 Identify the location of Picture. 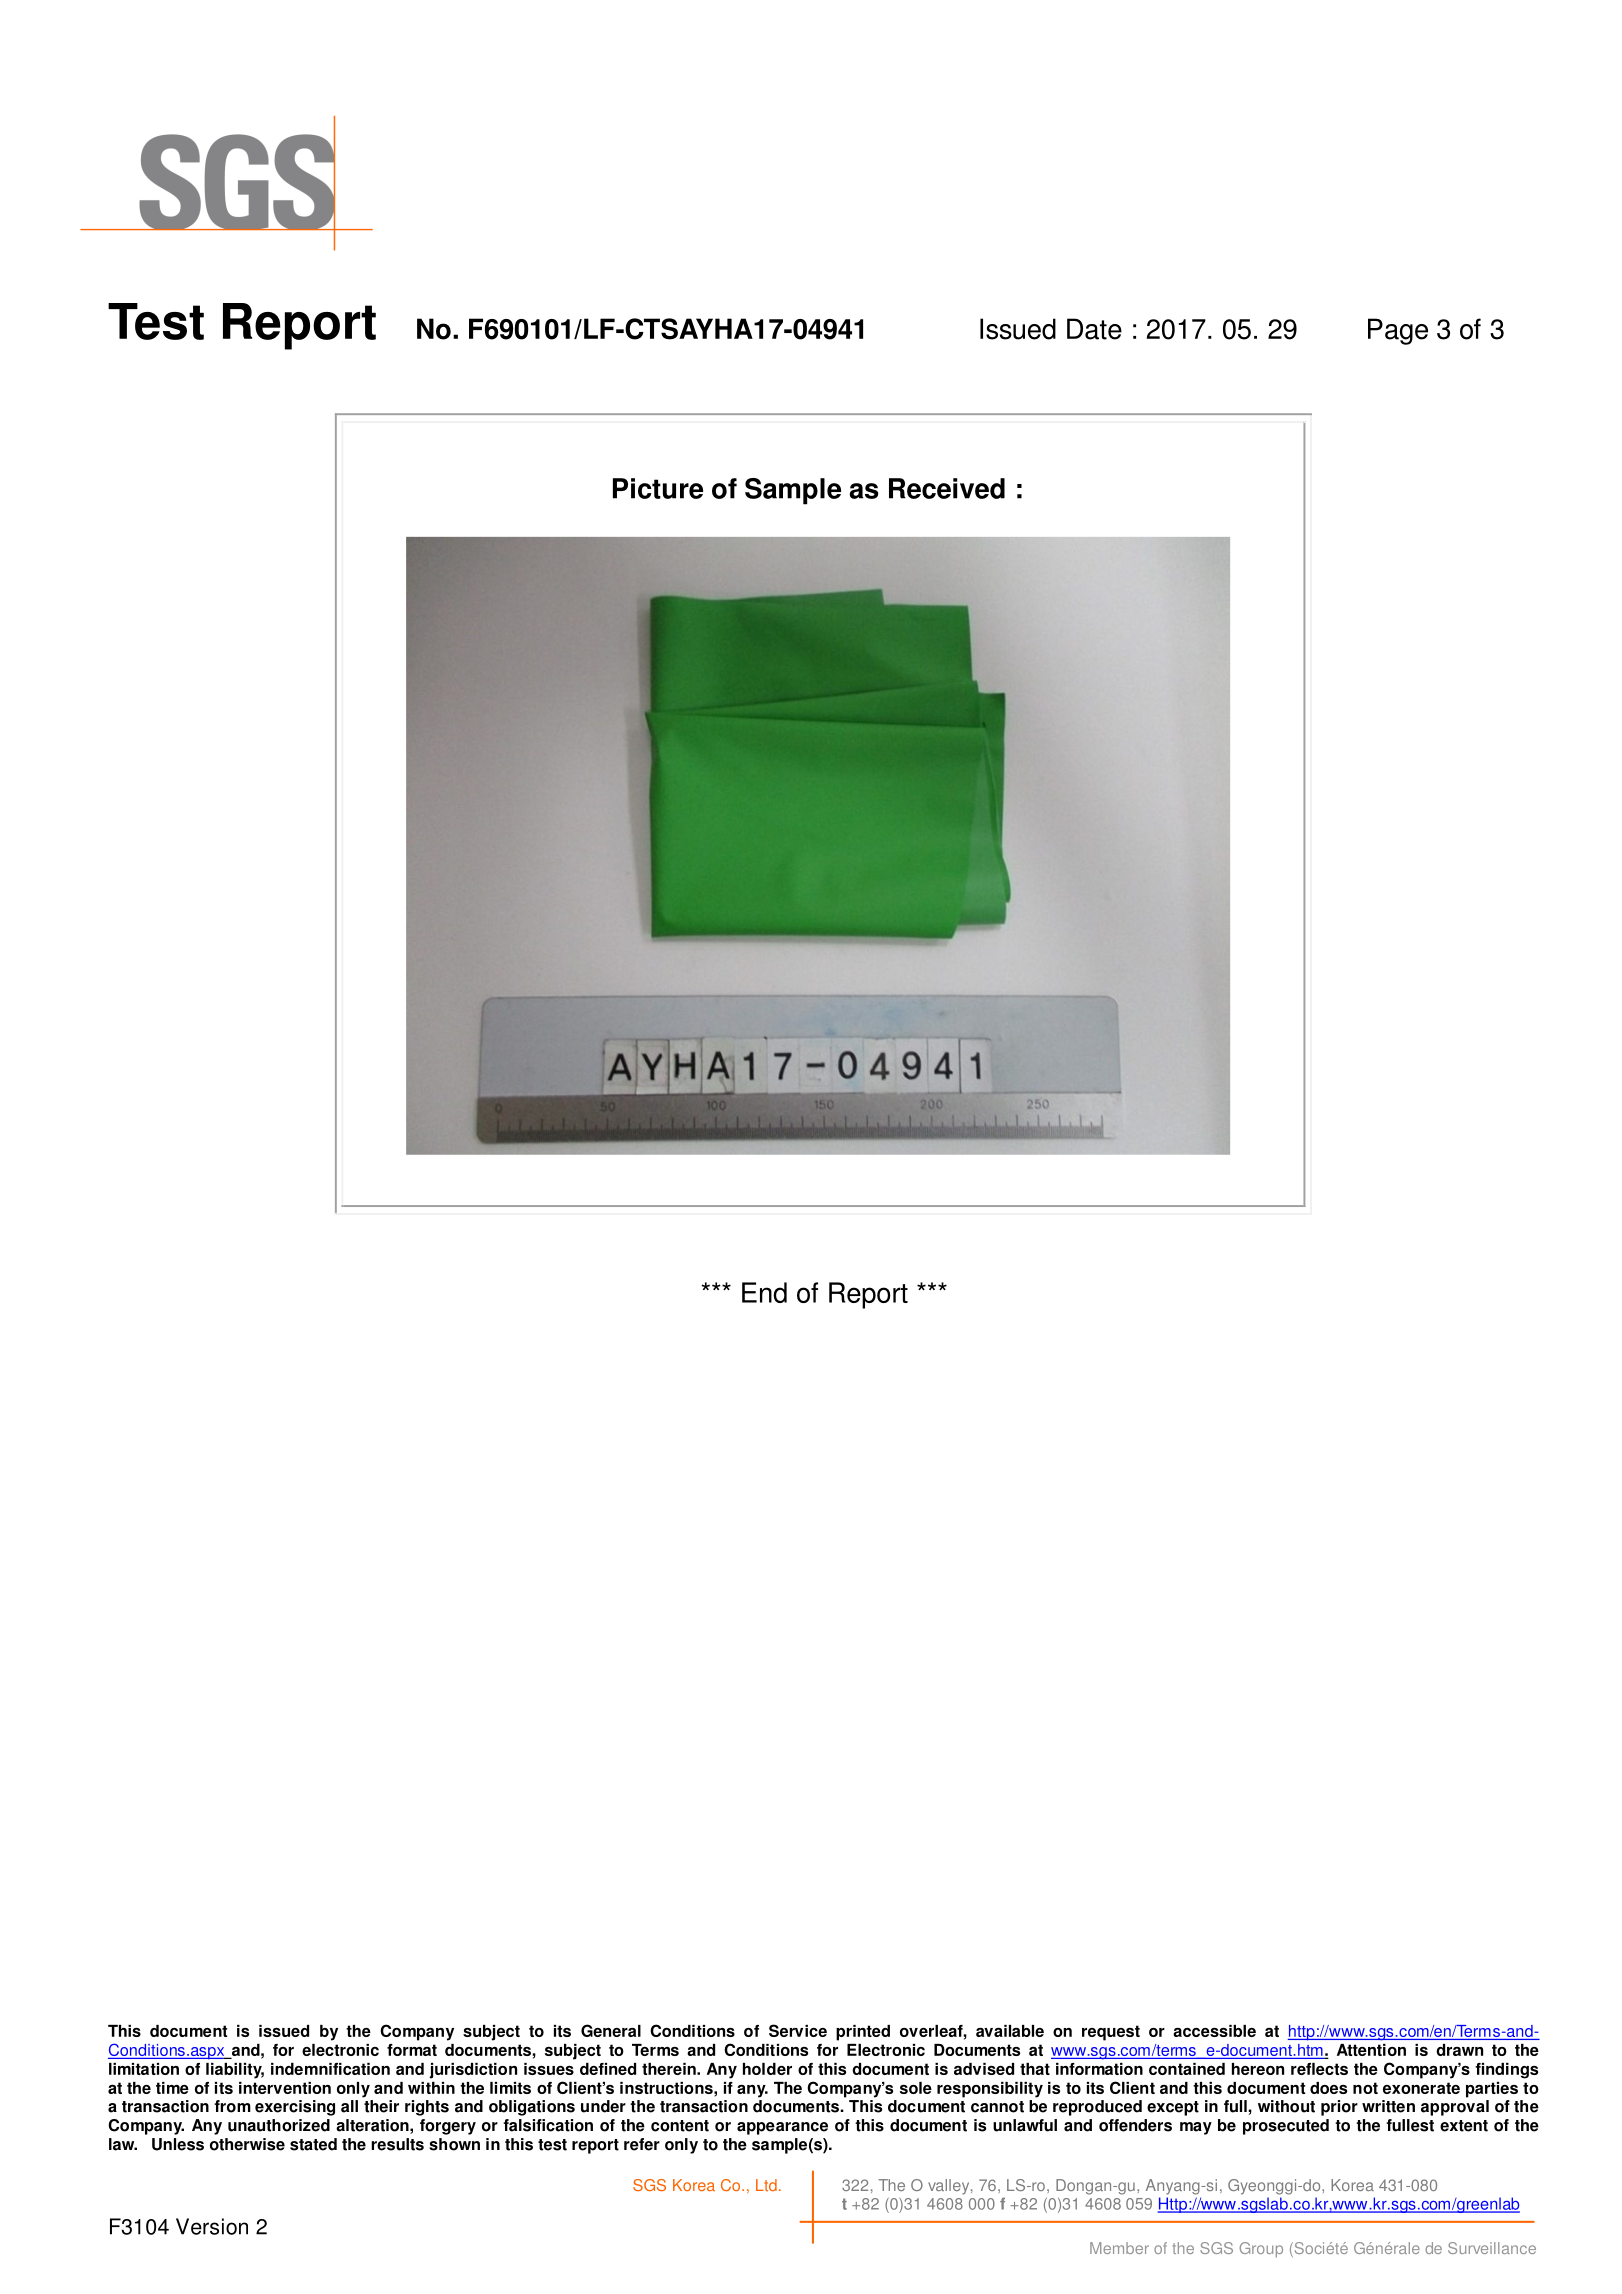
(658, 488).
